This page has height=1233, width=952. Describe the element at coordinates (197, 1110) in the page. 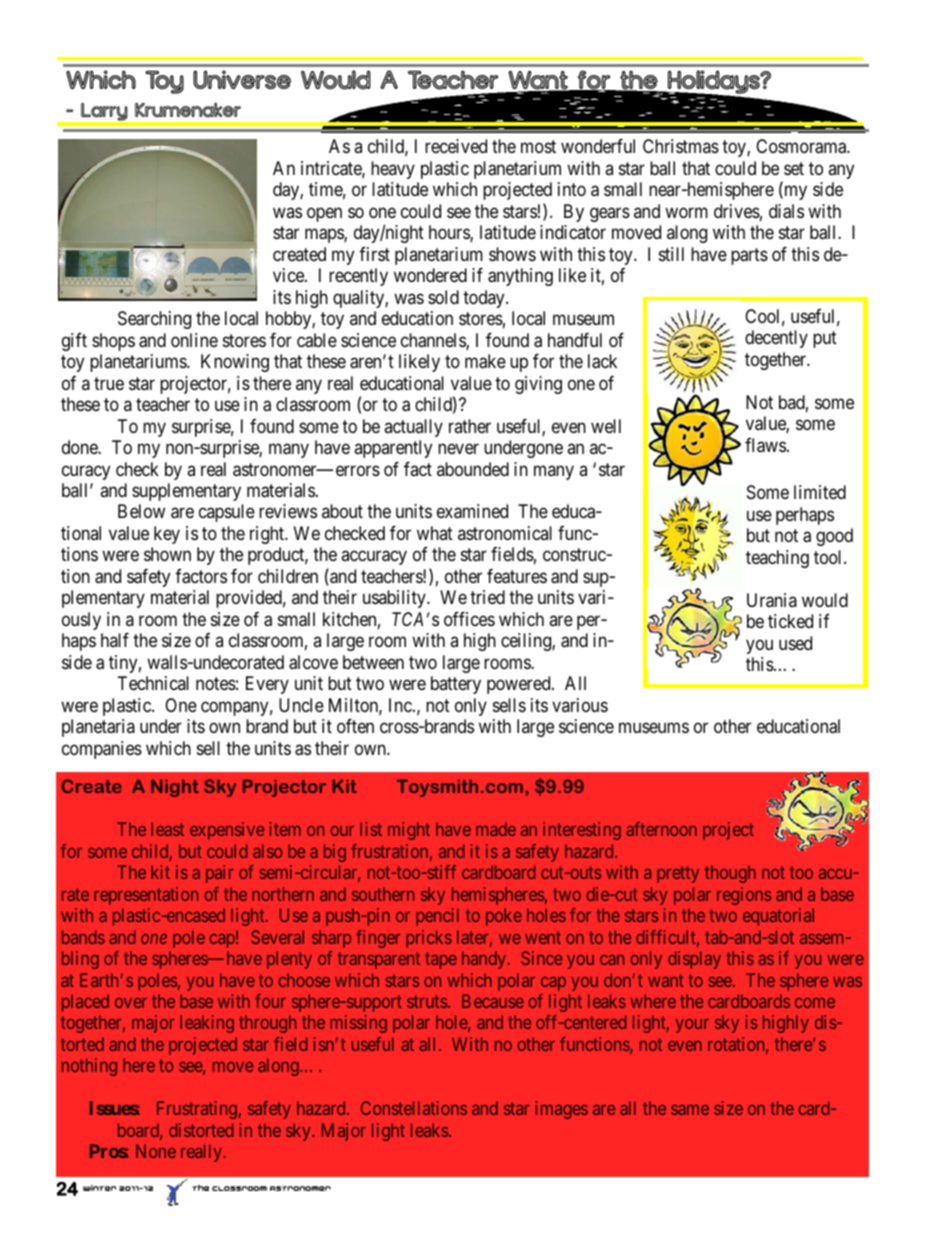

I see `Frustrating` at that location.
